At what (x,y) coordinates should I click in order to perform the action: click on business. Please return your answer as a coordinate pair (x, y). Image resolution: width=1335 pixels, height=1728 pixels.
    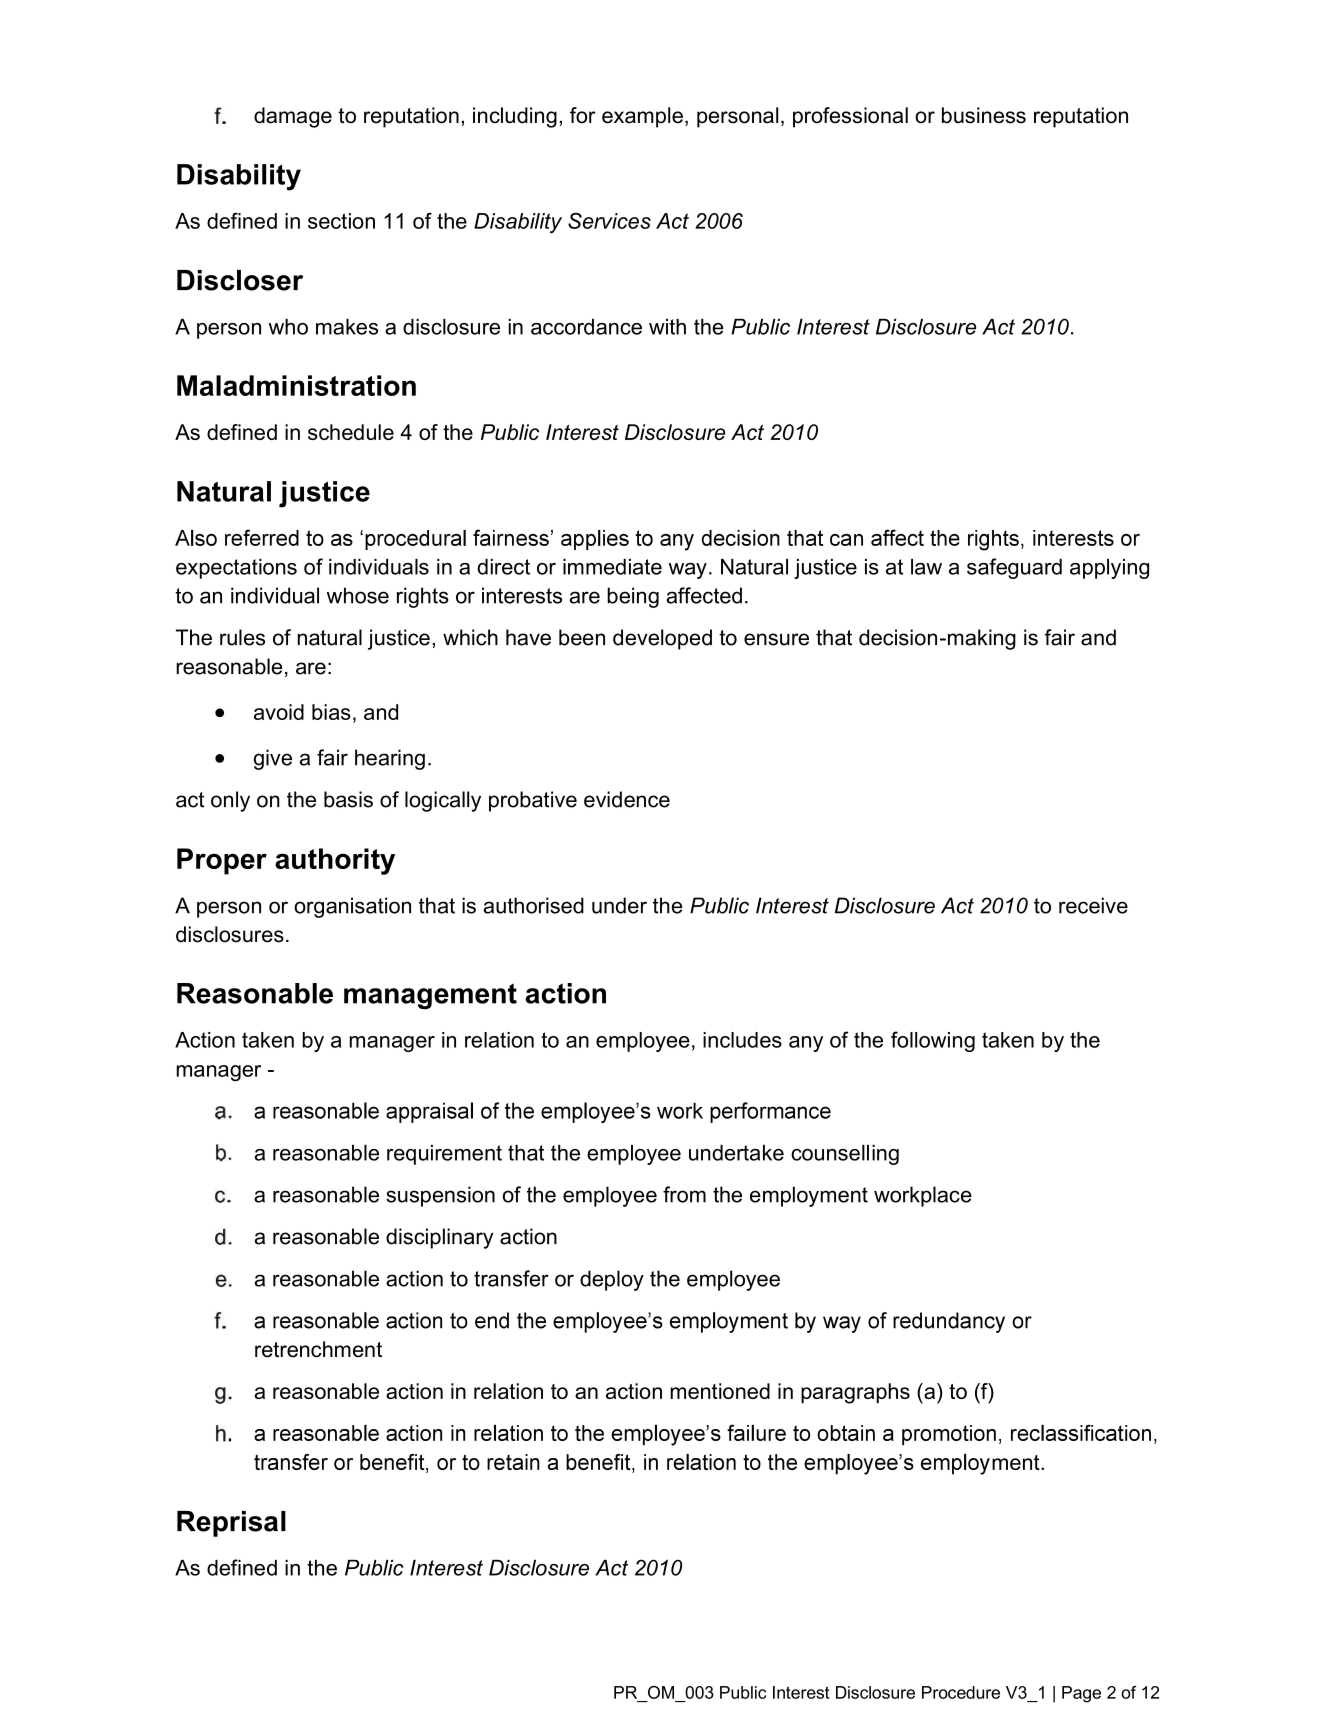
    Looking at the image, I should click on (984, 115).
